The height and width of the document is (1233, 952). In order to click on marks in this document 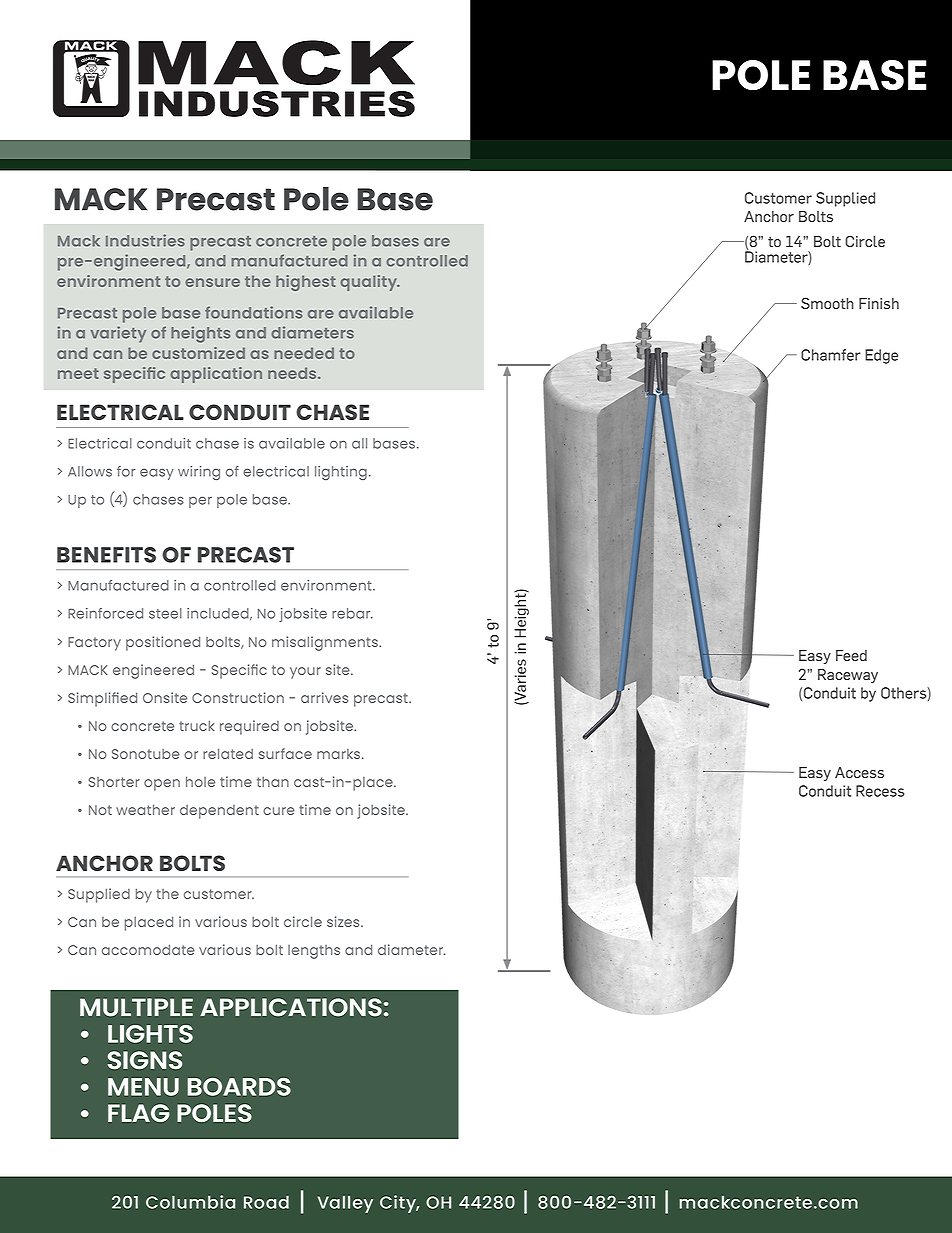, I will do `click(340, 754)`.
